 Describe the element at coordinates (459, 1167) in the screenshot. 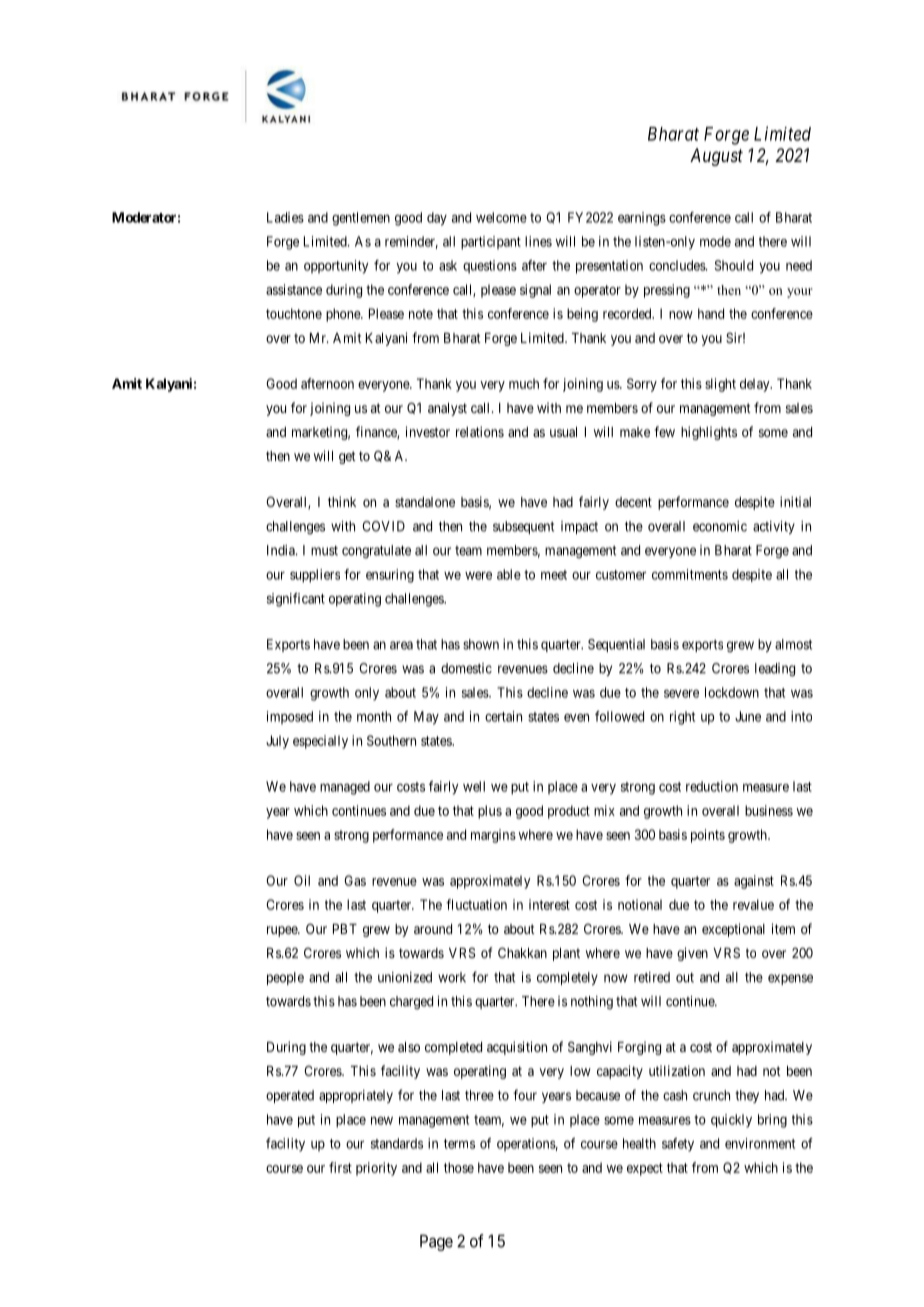

I see `those` at that location.
